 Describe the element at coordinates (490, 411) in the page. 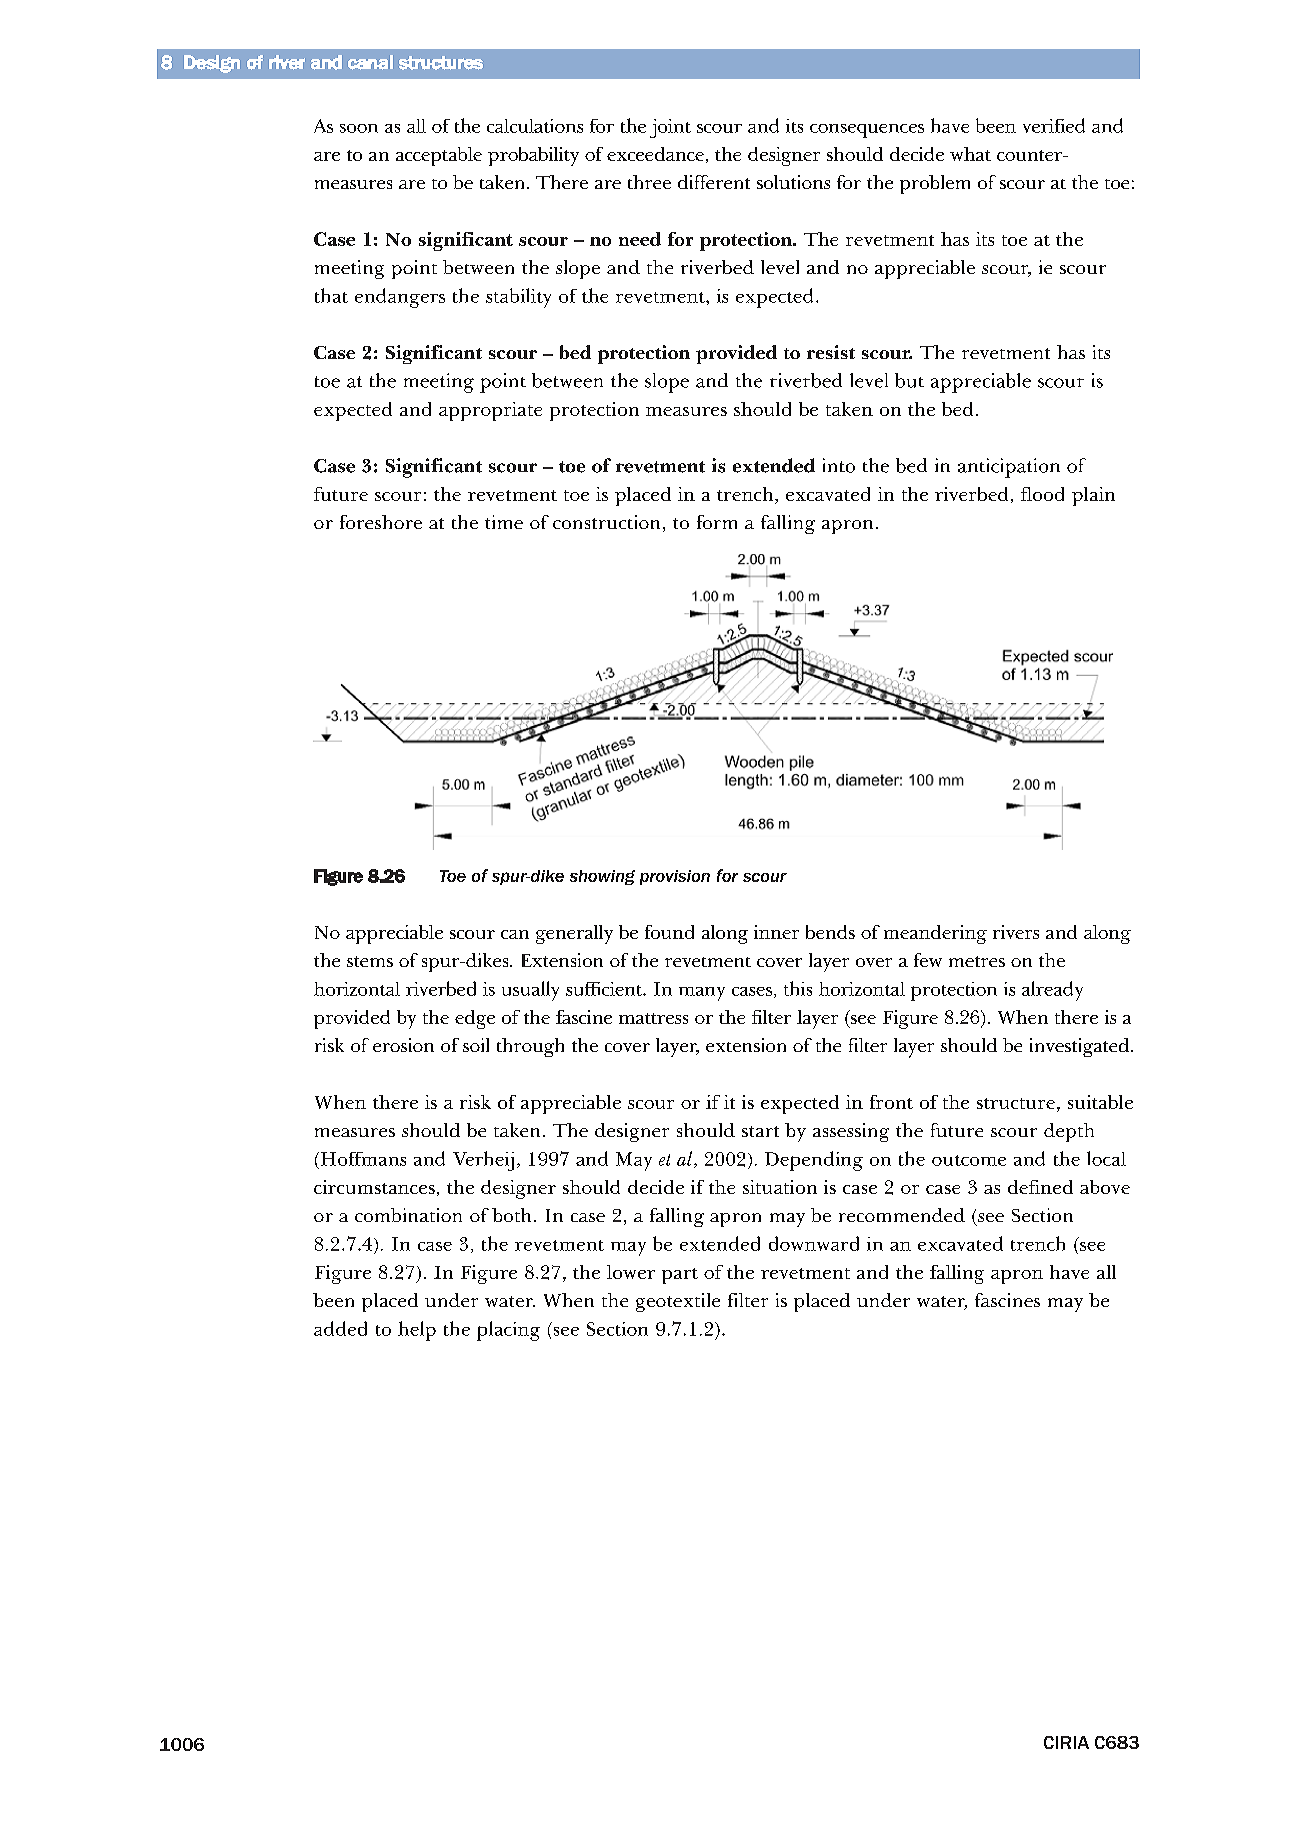

I see `appropriate` at that location.
